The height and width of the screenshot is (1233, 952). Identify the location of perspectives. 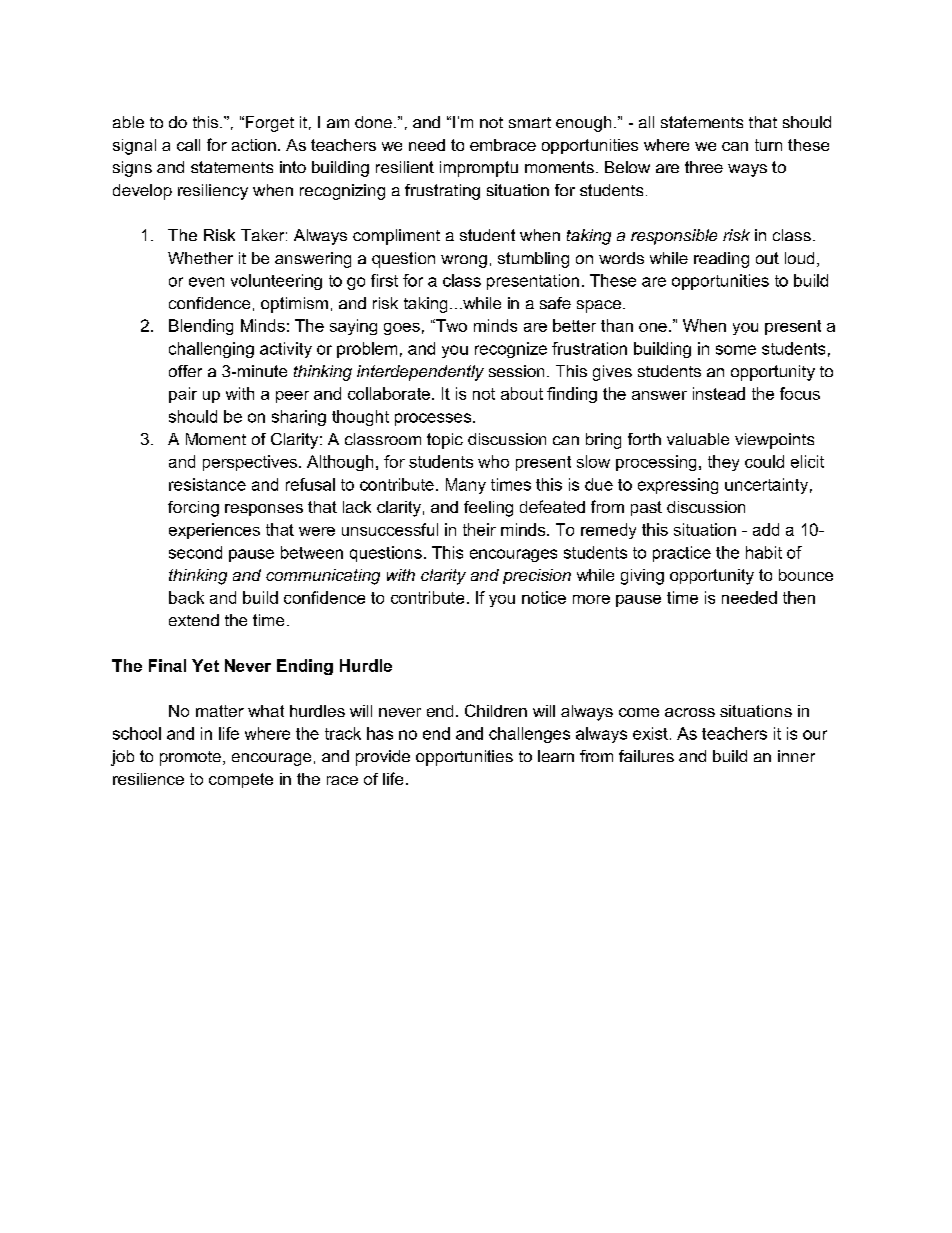
(250, 463).
